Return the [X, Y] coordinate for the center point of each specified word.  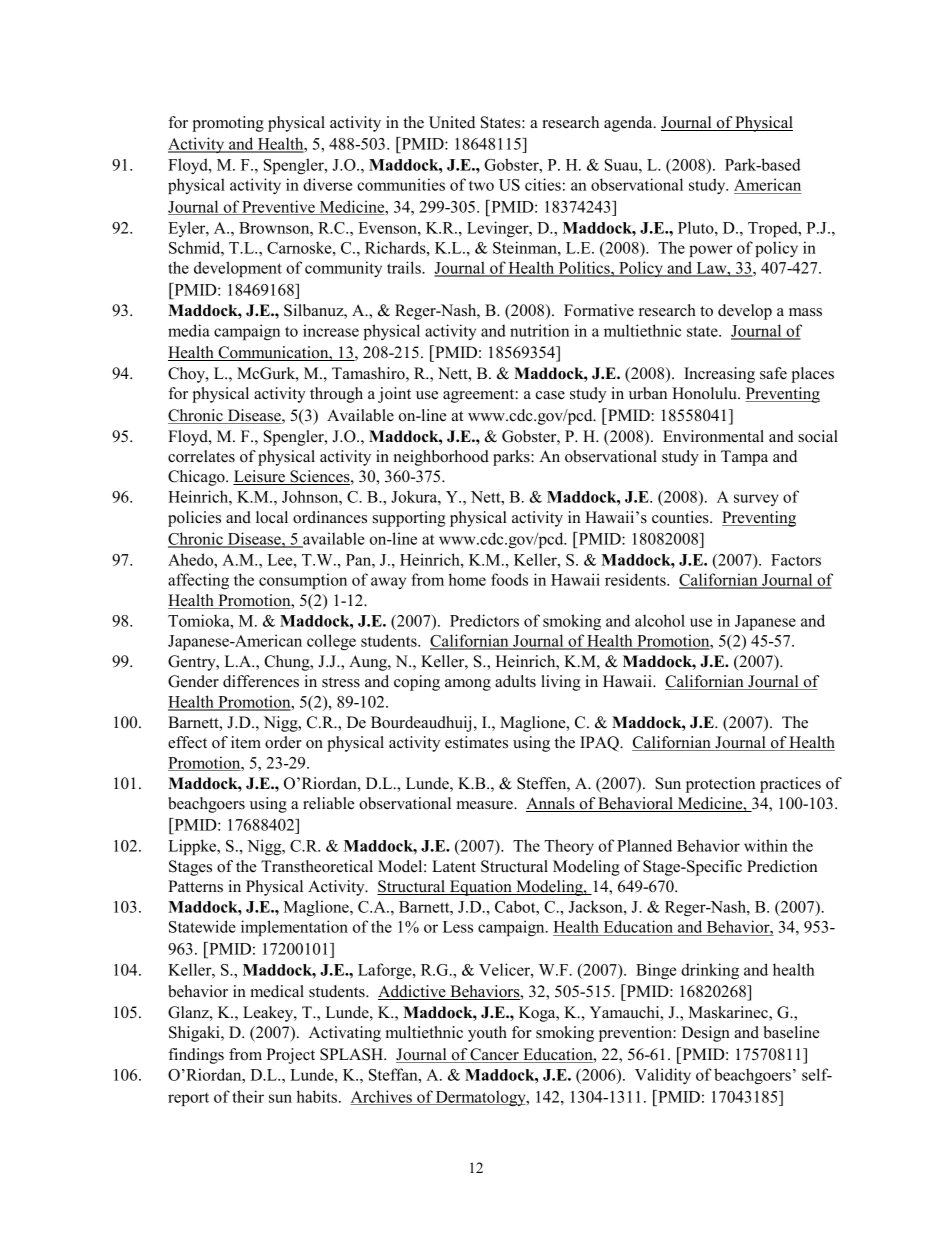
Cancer [495, 1055]
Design [706, 1034]
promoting [228, 124]
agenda [629, 124]
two [481, 185]
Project [290, 1056]
